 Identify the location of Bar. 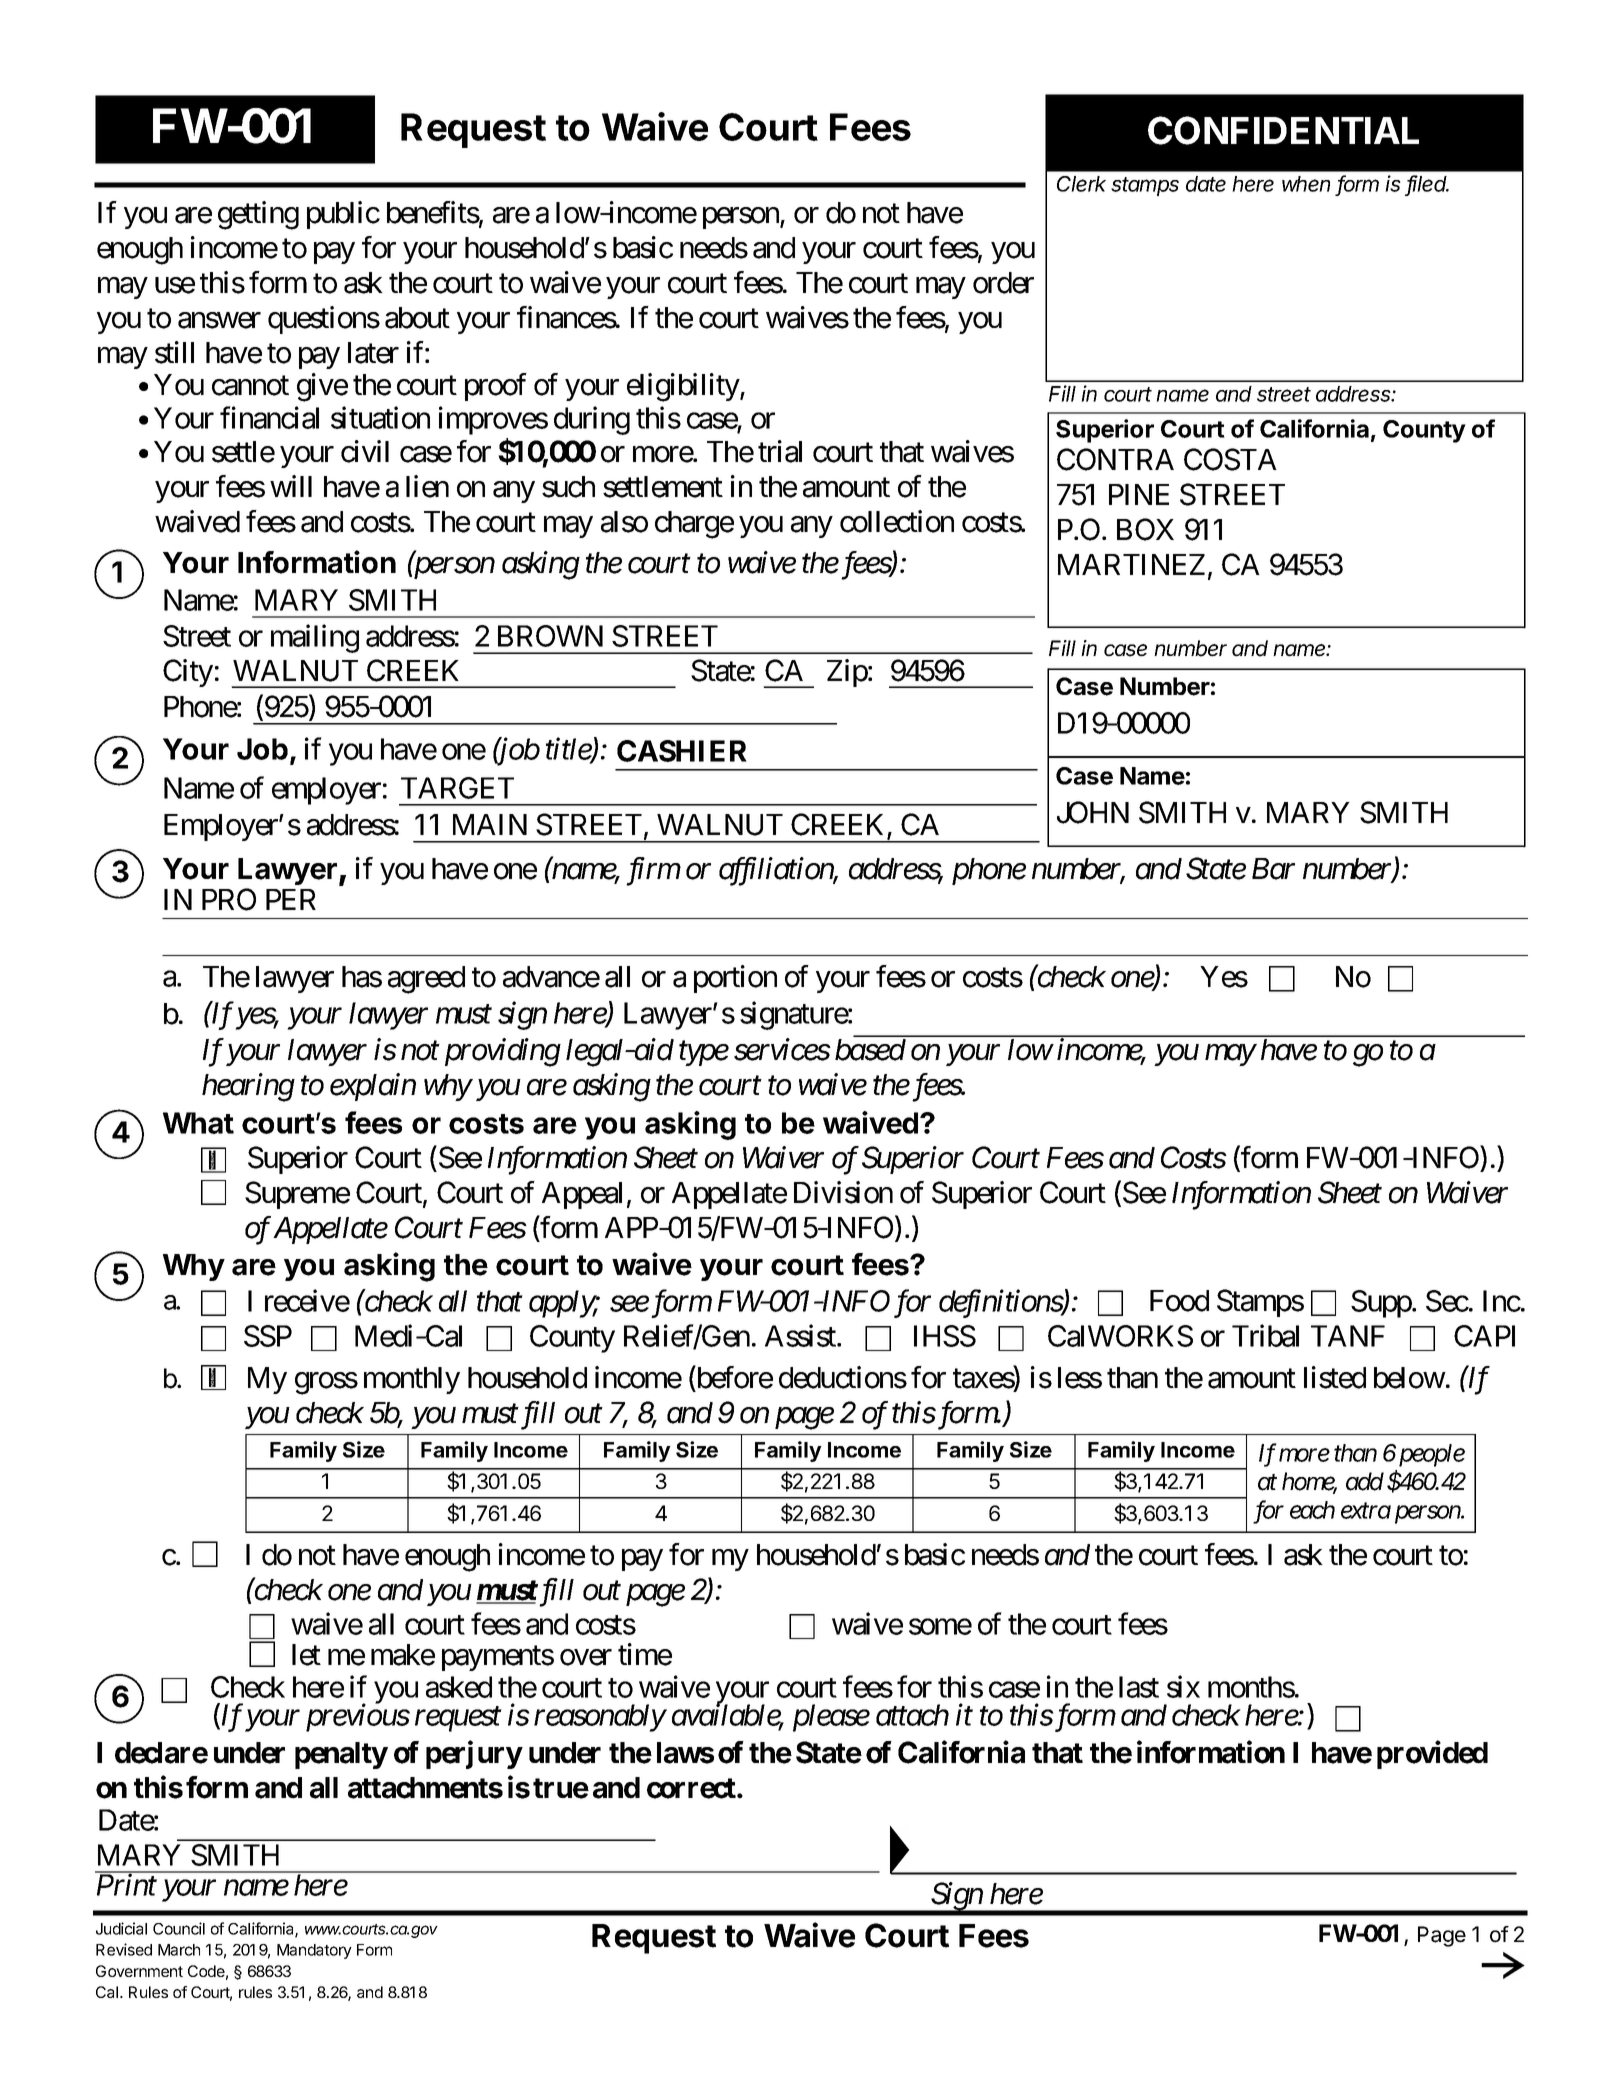
(1273, 869).
